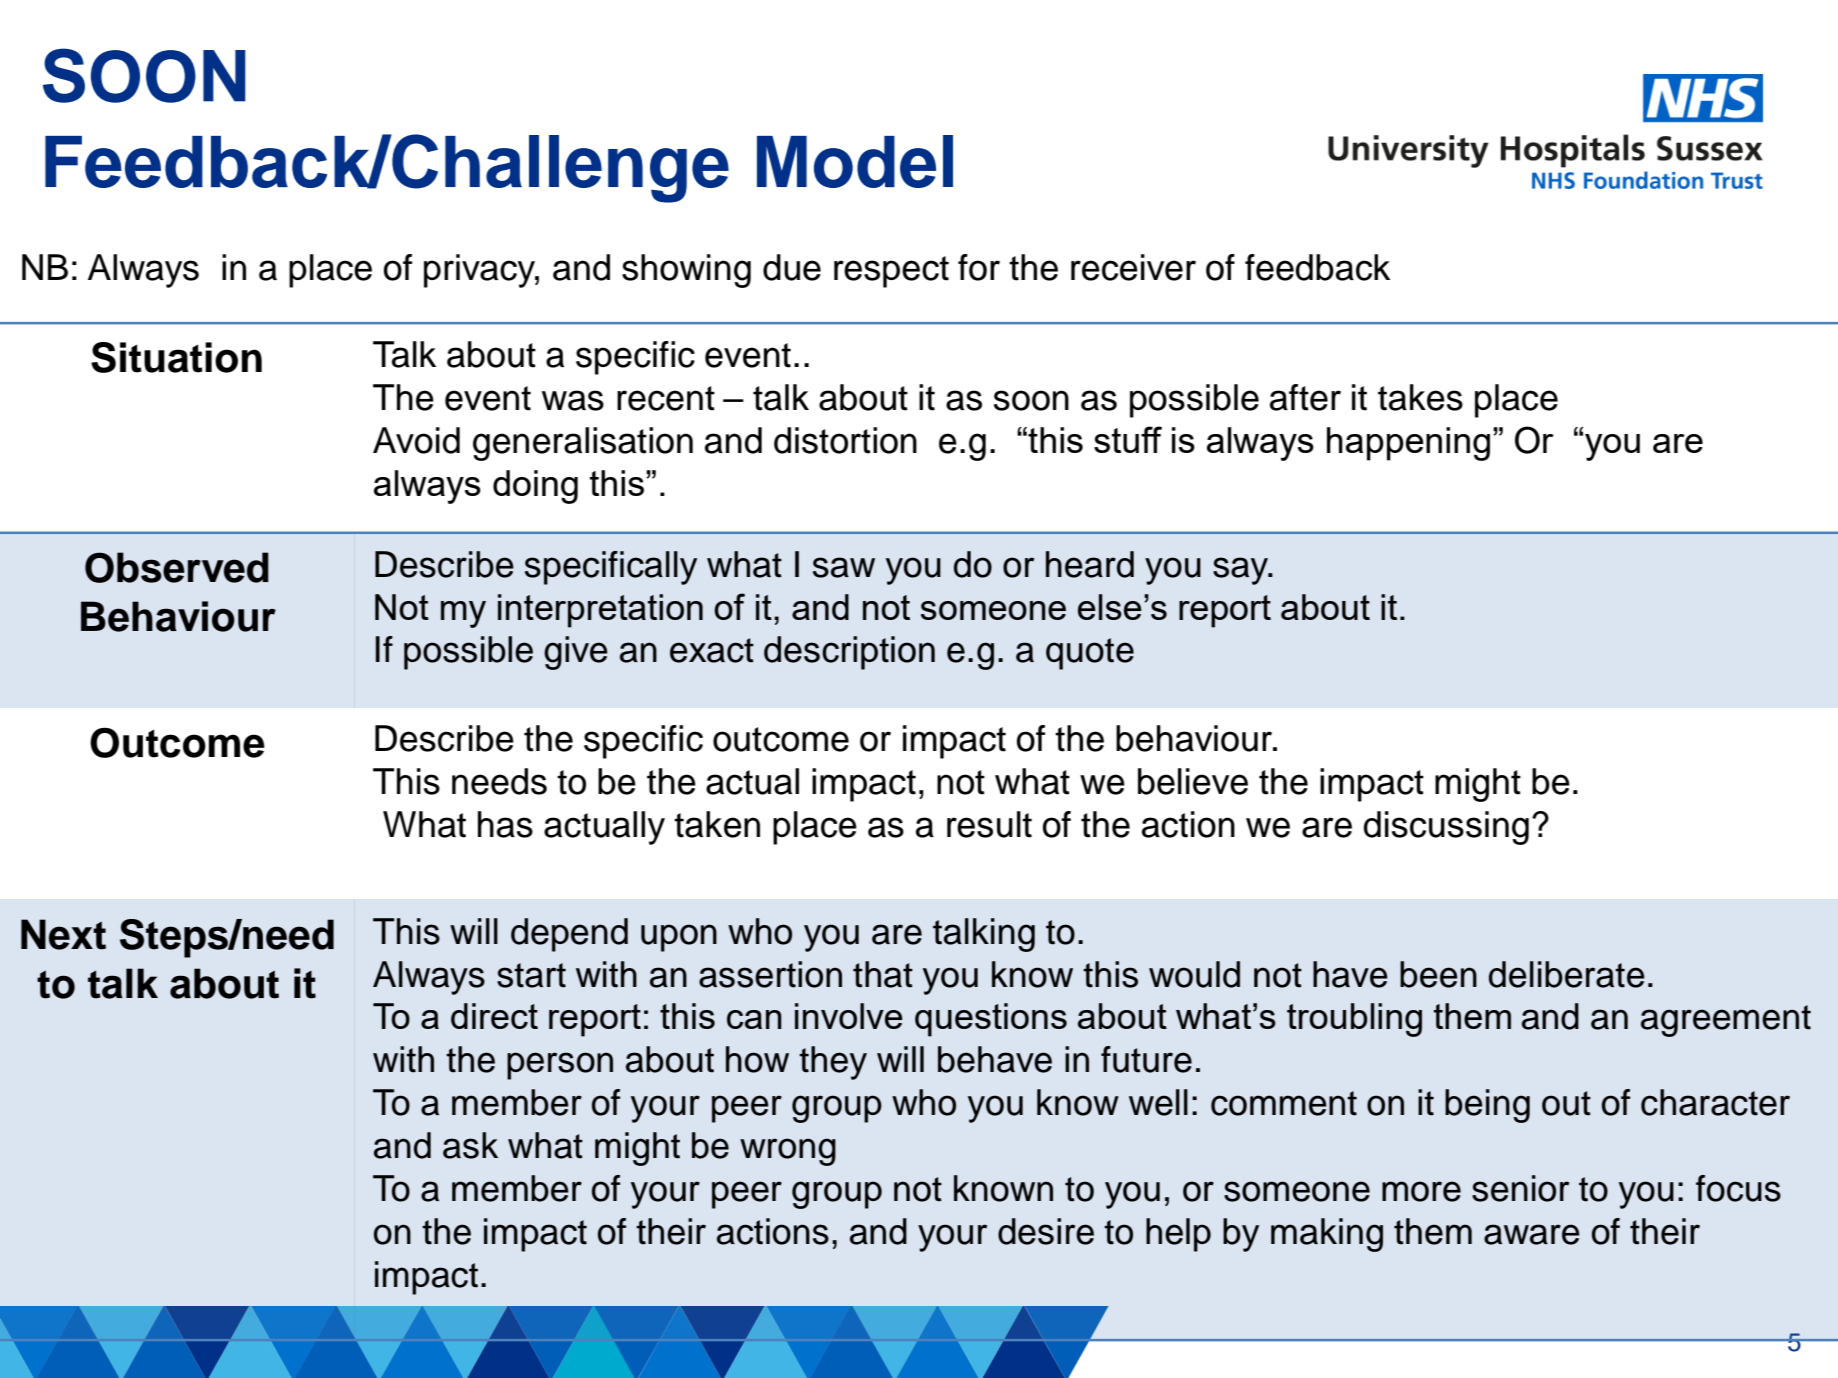 This image has height=1378, width=1838. Describe the element at coordinates (1133, 267) in the image. I see `receiver` at that location.
